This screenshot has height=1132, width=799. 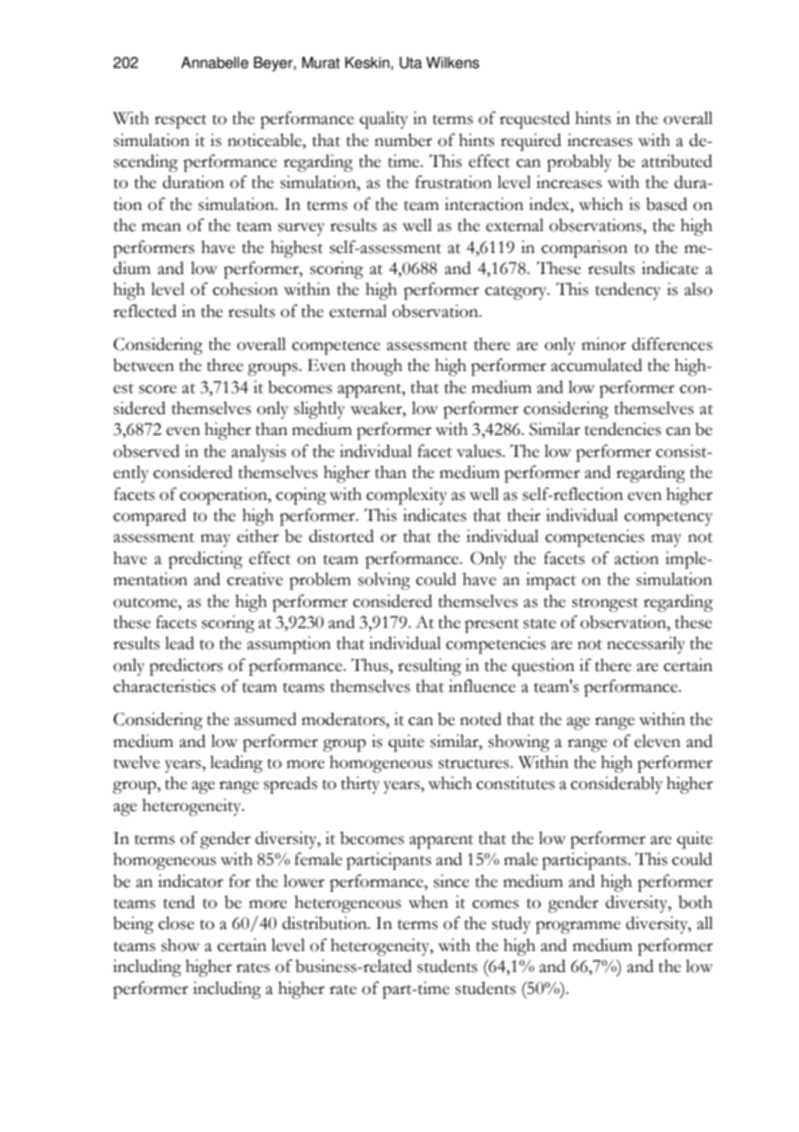 I want to click on resulting, so click(x=429, y=667).
